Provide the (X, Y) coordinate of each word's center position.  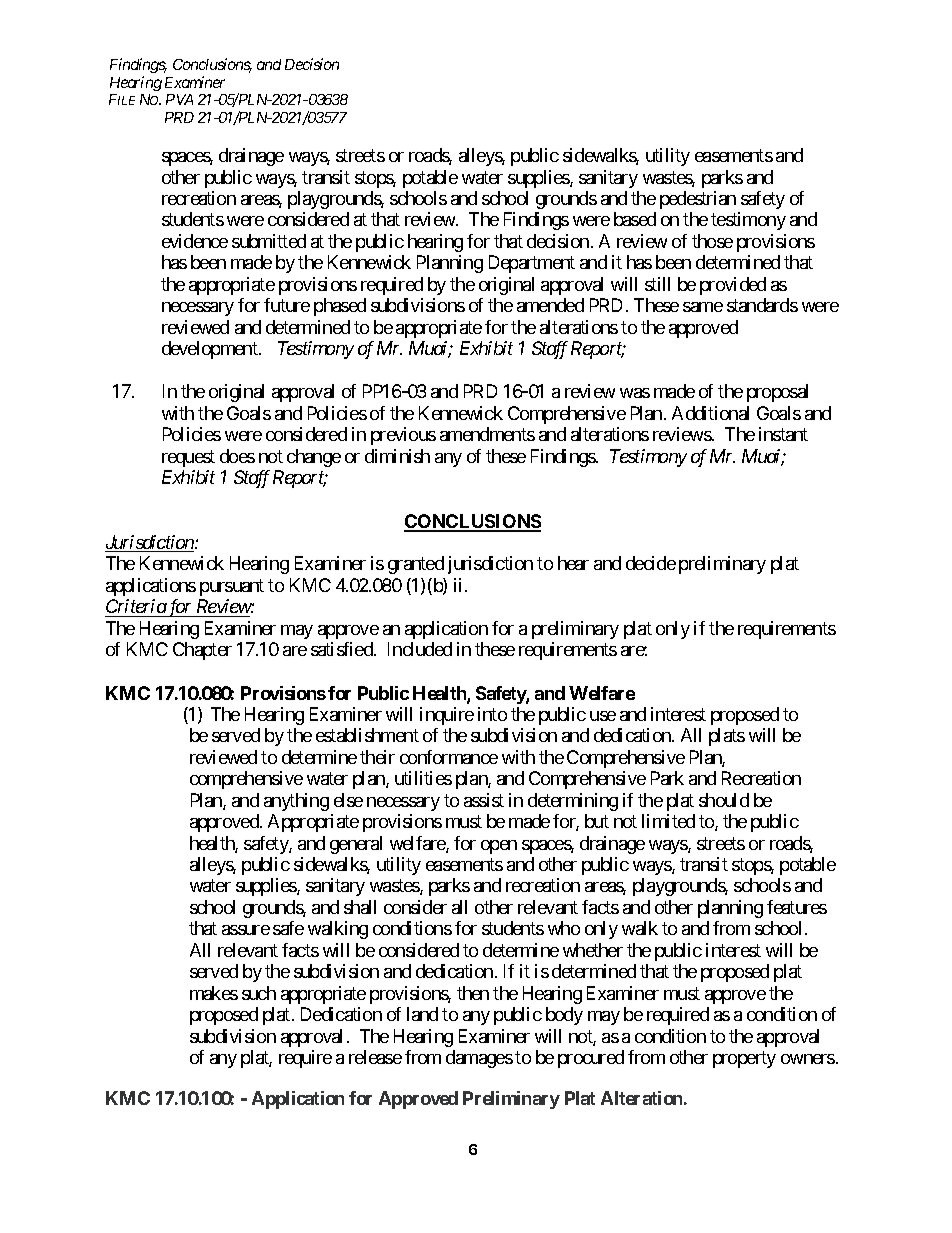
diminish (397, 456)
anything (296, 802)
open (499, 847)
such (259, 993)
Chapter (202, 651)
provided (733, 286)
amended (550, 305)
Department (532, 264)
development (211, 350)
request (188, 458)
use (603, 716)
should (724, 800)
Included (420, 649)
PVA (179, 99)
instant (783, 434)
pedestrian (698, 200)
